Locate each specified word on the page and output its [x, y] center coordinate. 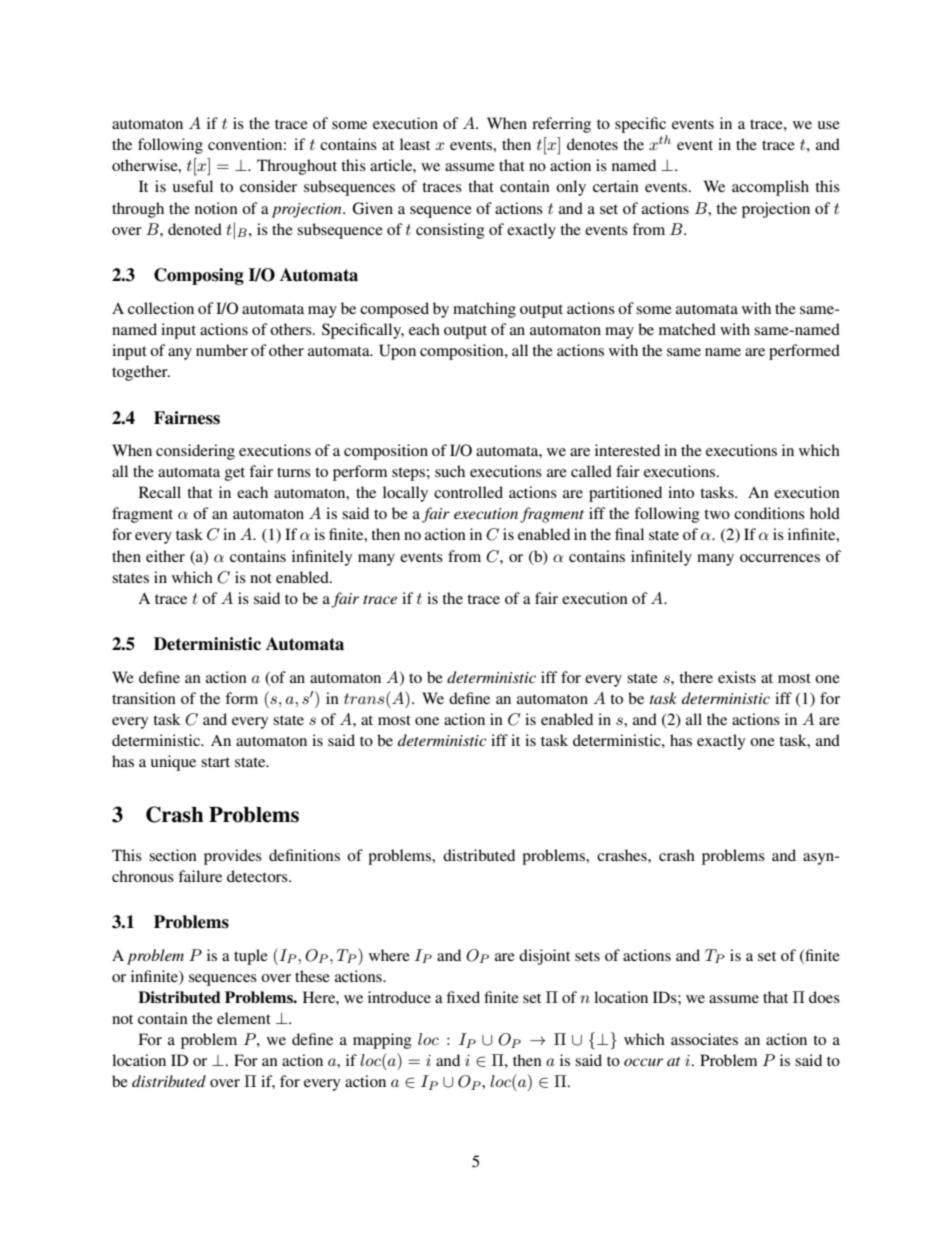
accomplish [770, 188]
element [244, 1018]
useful [193, 186]
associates [704, 1039]
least [415, 144]
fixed [463, 997]
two [717, 514]
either [165, 556]
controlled [468, 492]
